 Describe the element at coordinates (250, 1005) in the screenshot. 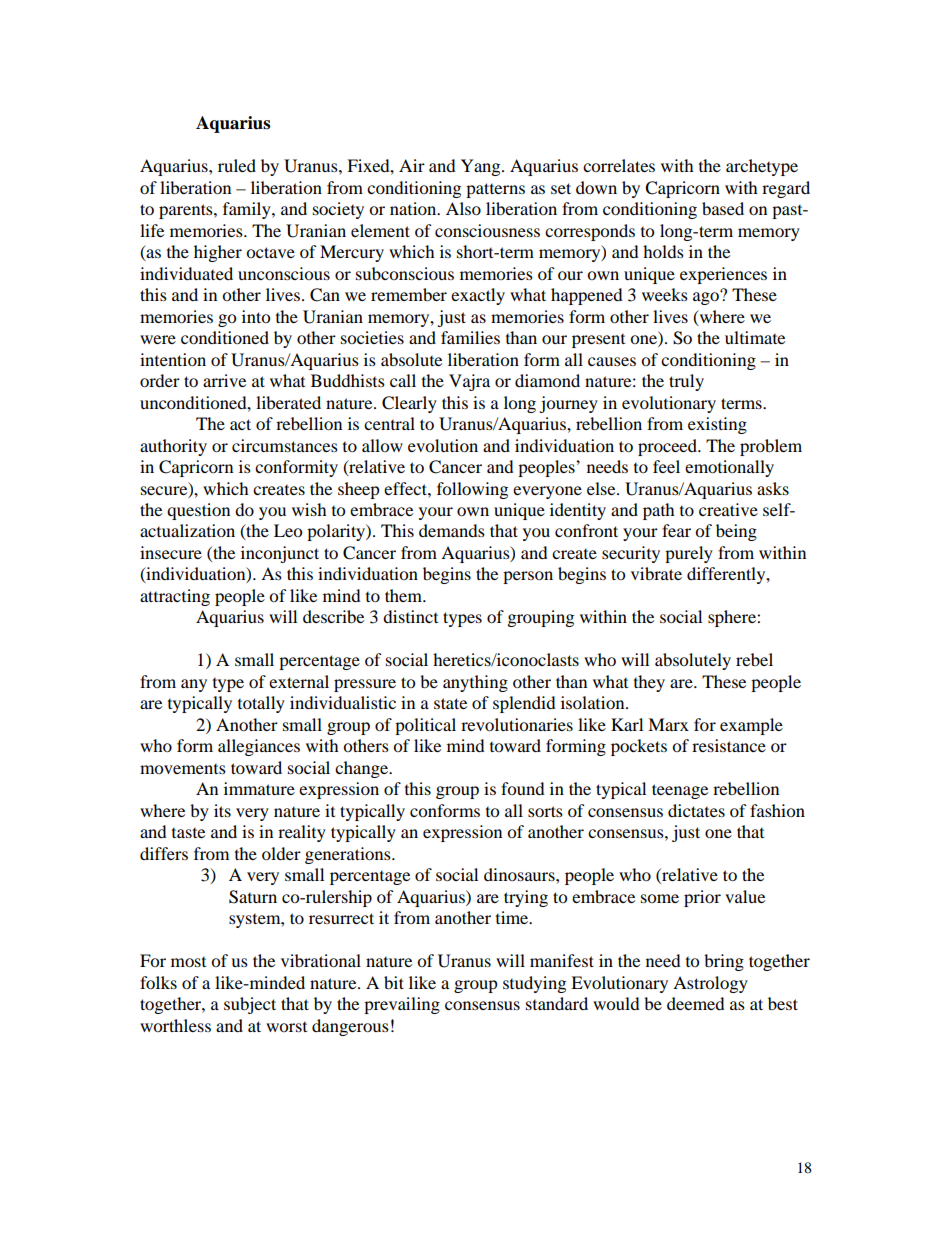

I see `subject` at that location.
